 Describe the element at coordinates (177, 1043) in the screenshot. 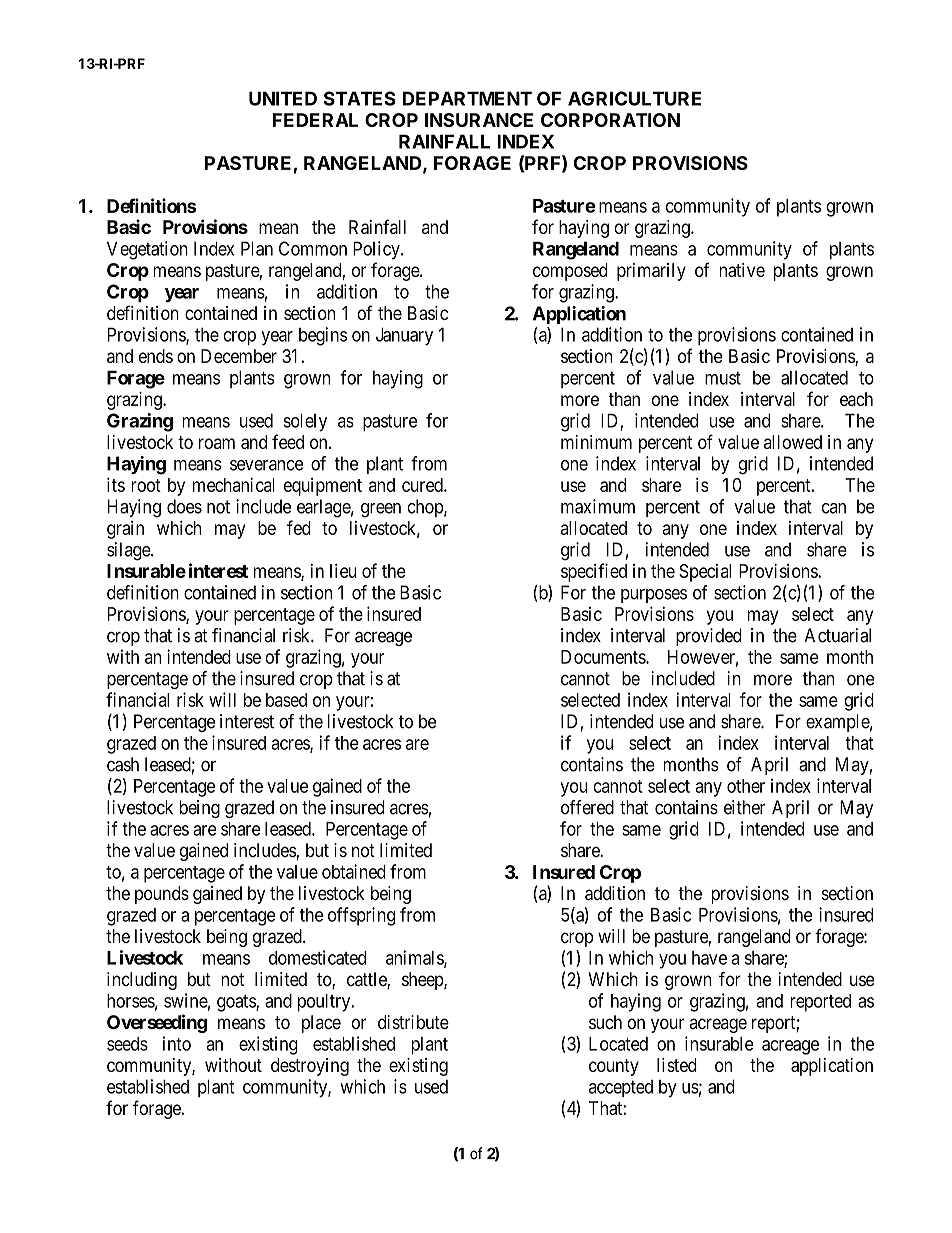

I see `into` at that location.
